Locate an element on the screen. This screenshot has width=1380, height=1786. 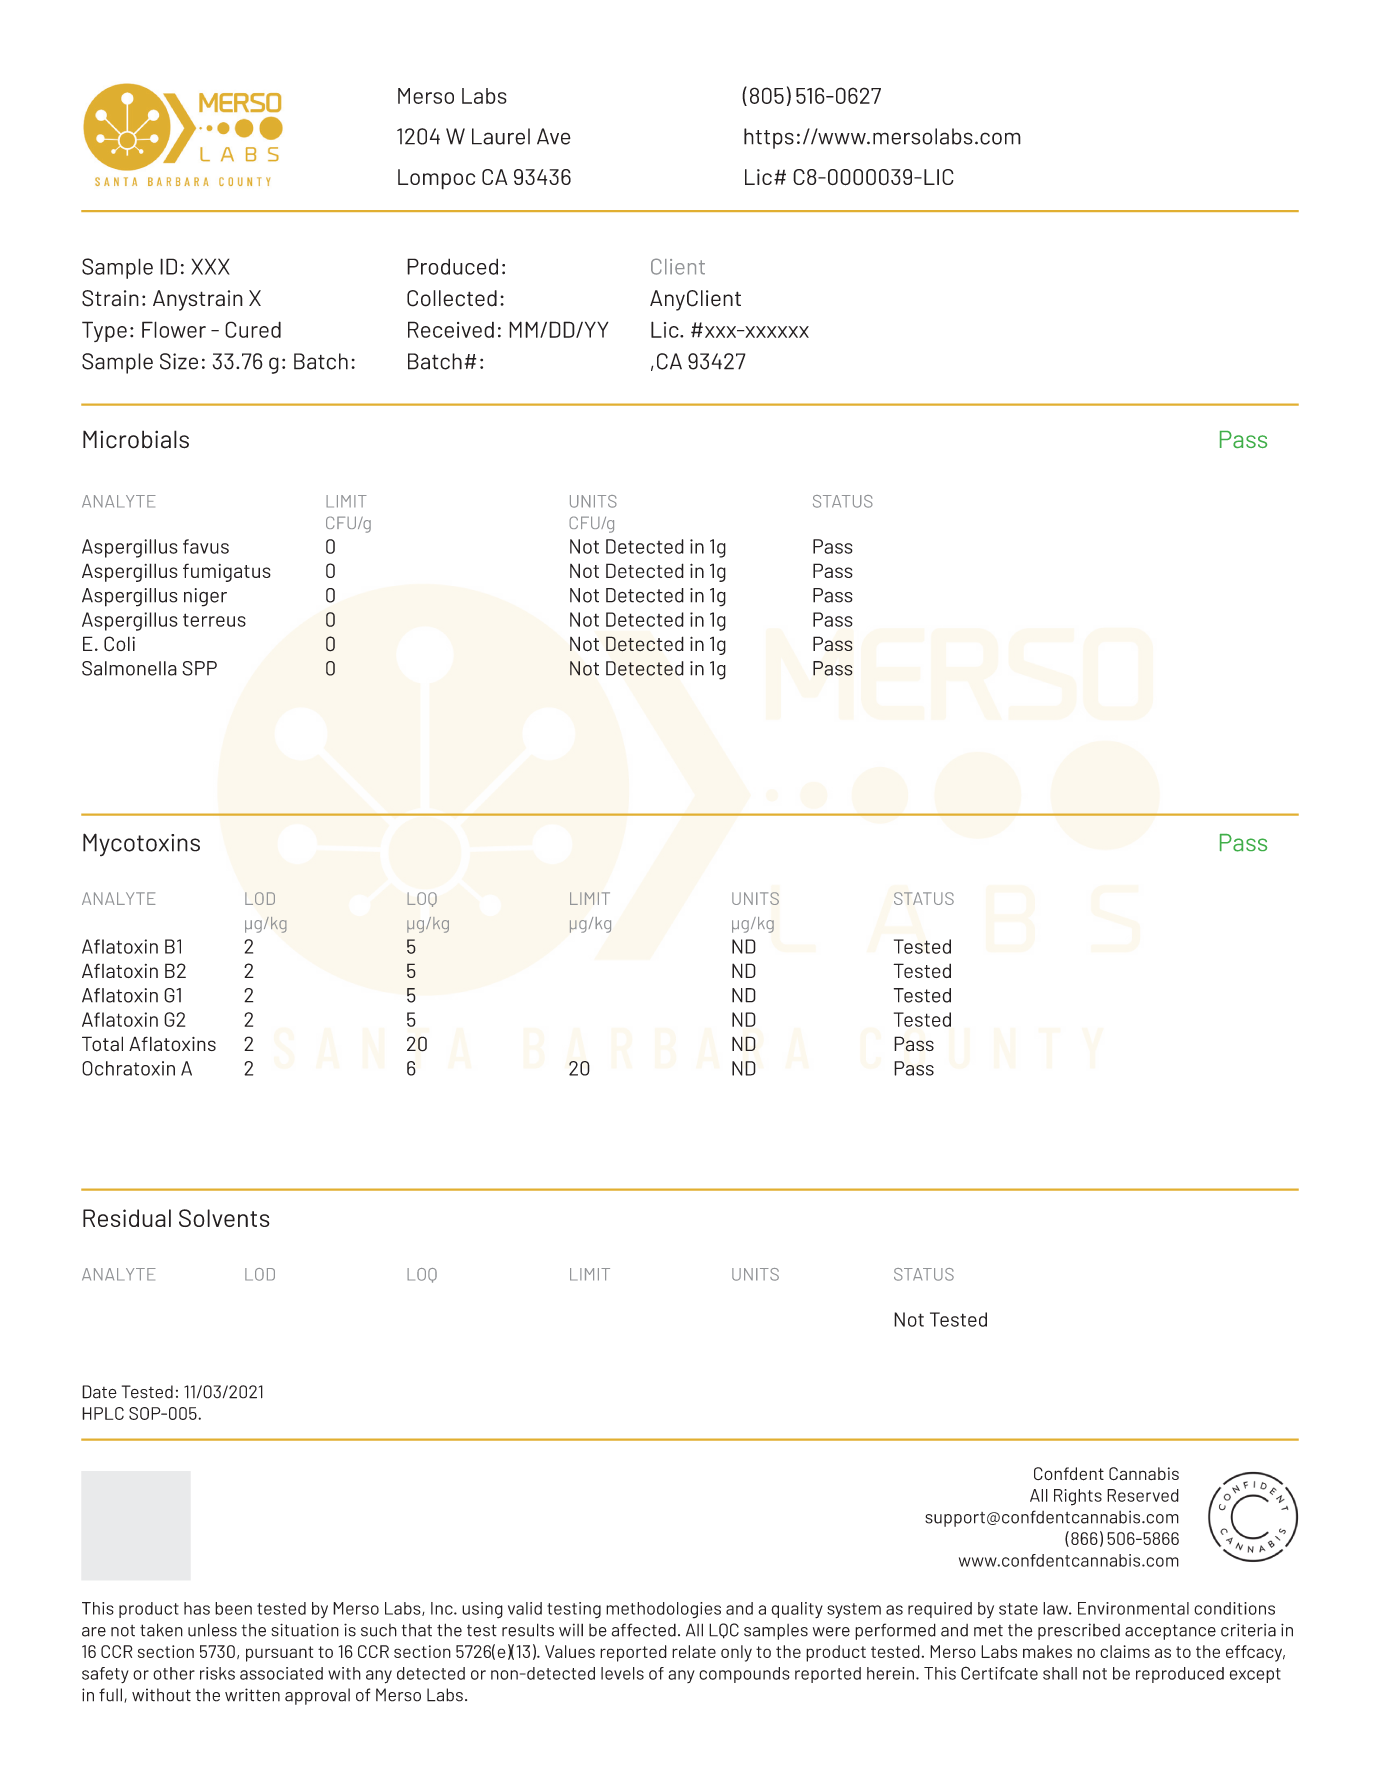
relate is located at coordinates (694, 1651).
